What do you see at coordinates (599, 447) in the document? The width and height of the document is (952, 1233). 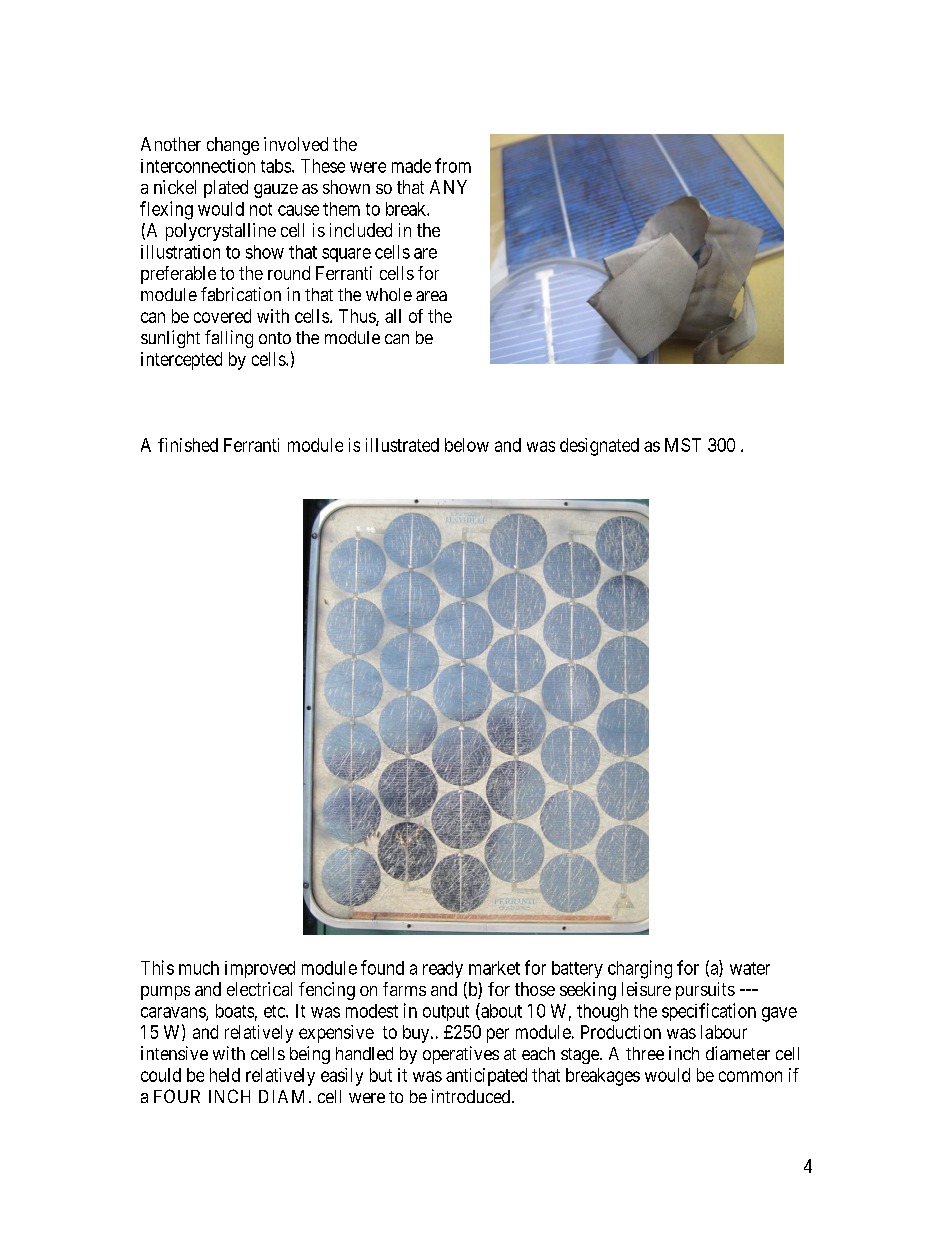 I see `designated` at bounding box center [599, 447].
